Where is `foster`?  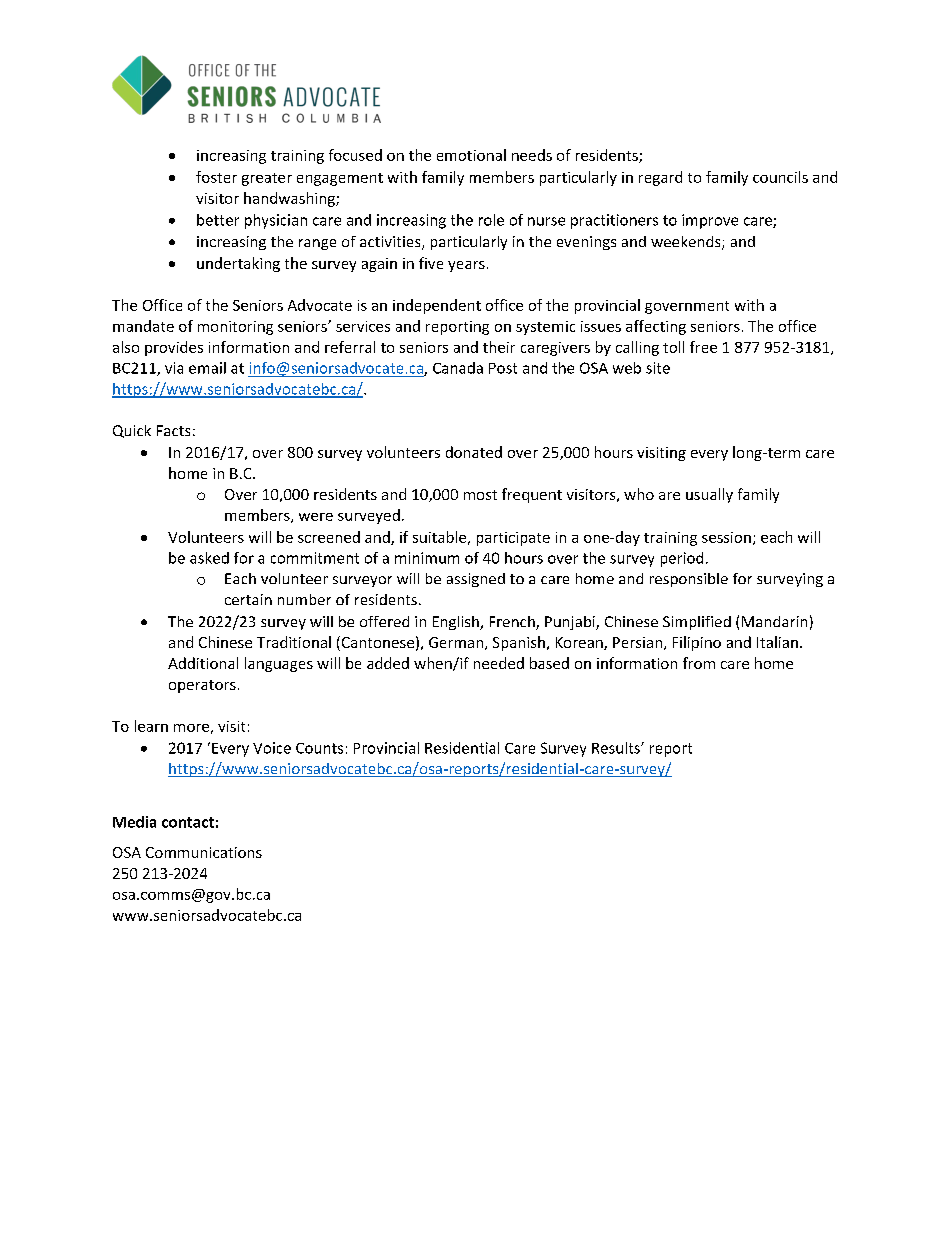 foster is located at coordinates (216, 177).
